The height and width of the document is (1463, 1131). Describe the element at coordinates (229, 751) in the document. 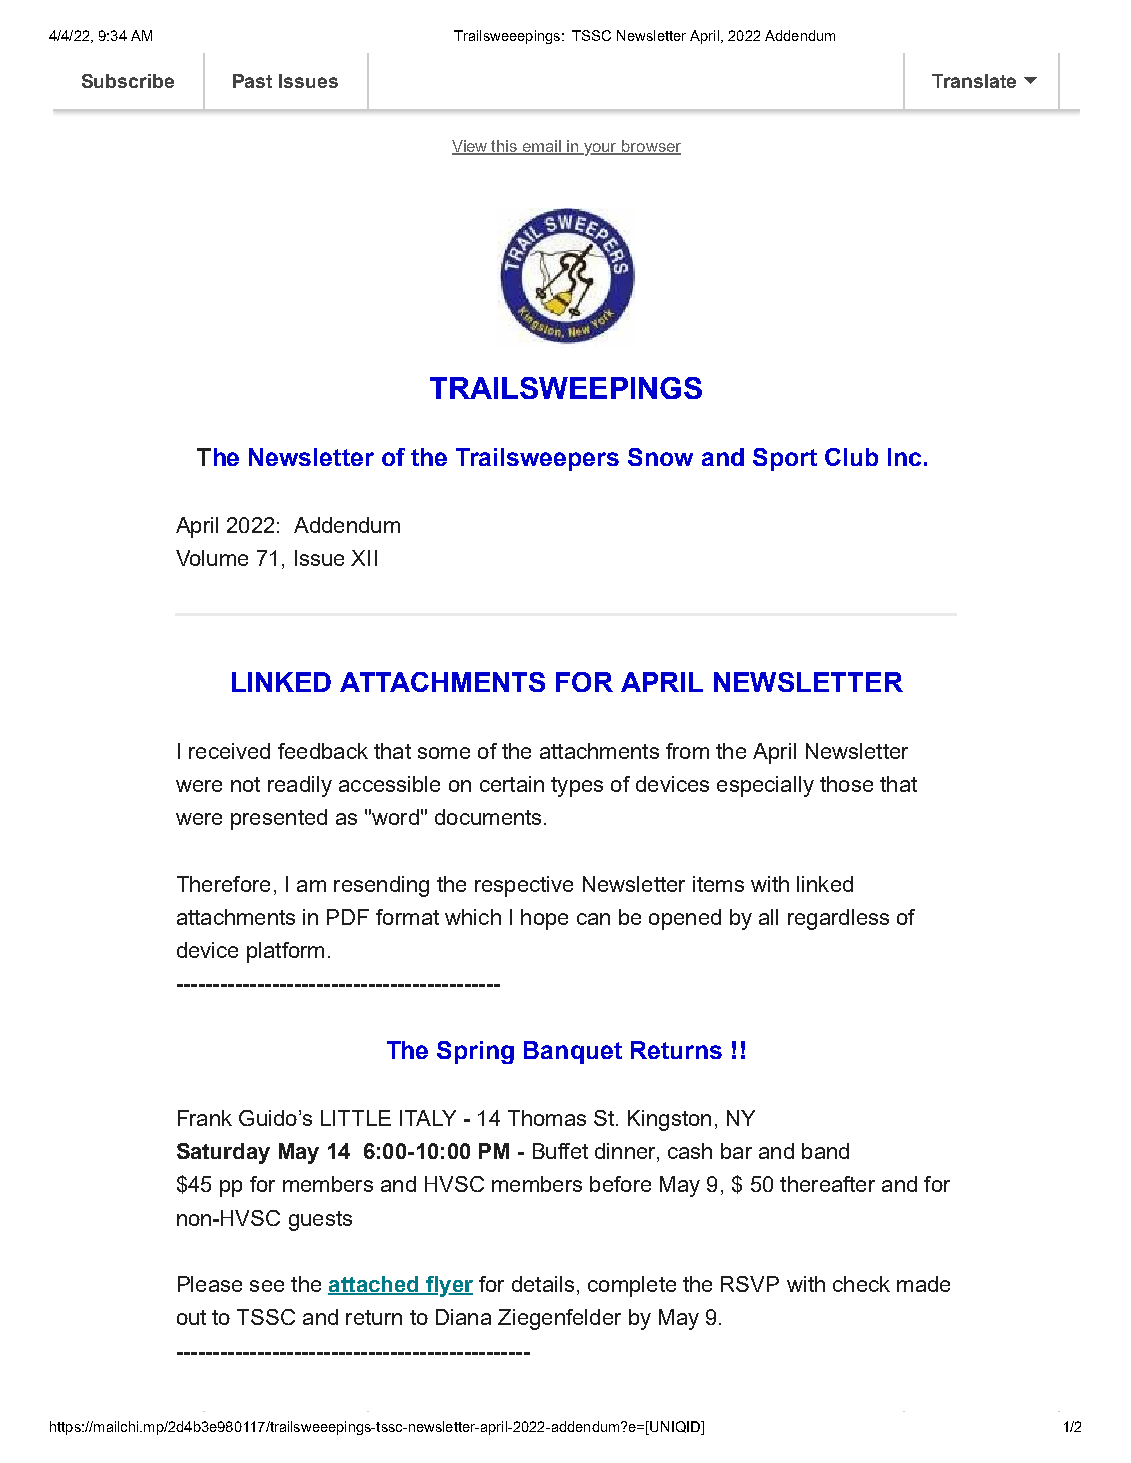

I see `received` at that location.
